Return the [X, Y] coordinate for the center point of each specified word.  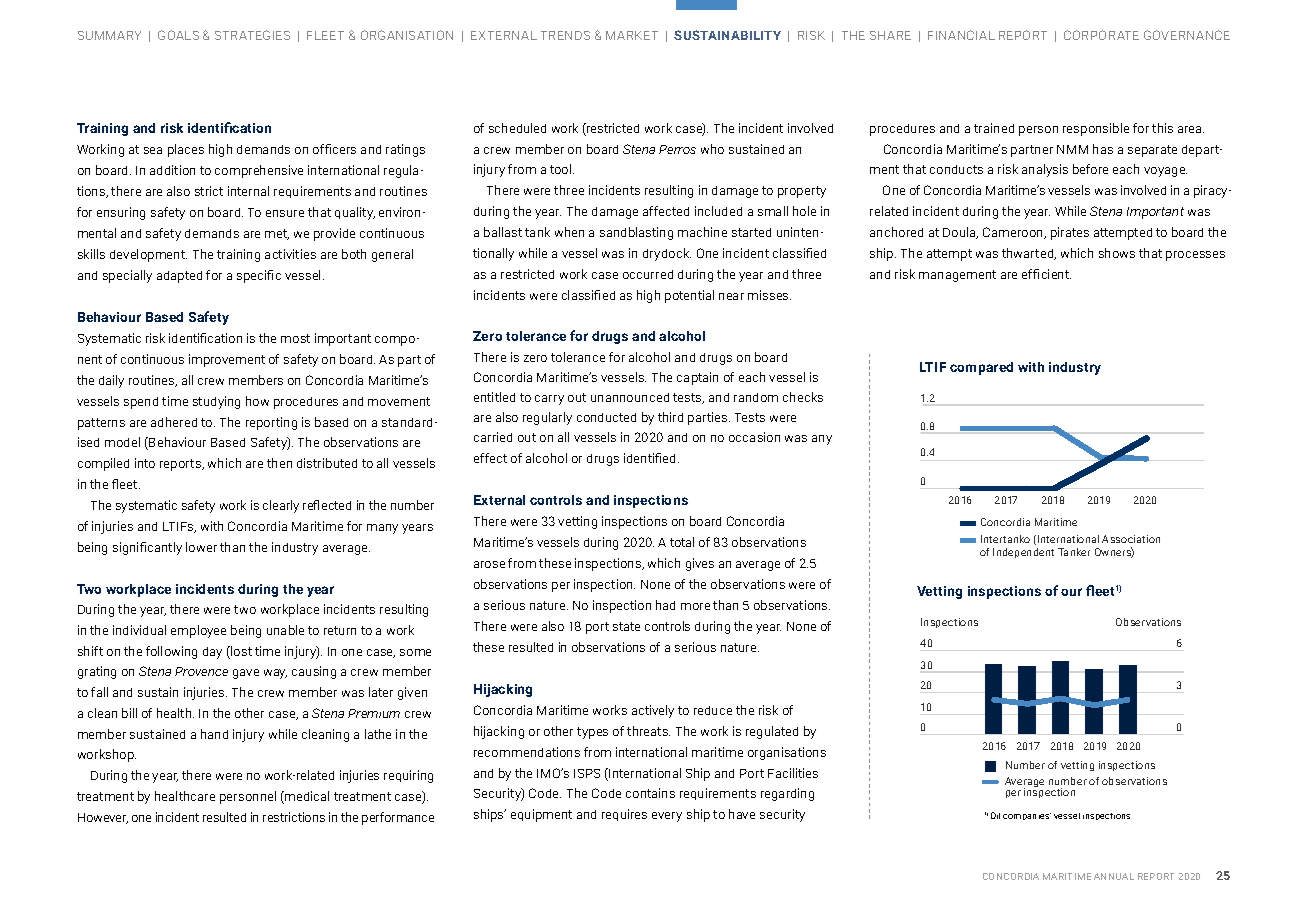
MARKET [632, 35]
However [103, 818]
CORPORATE [1101, 35]
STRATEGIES [252, 35]
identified [651, 458]
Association [1131, 539]
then [279, 463]
